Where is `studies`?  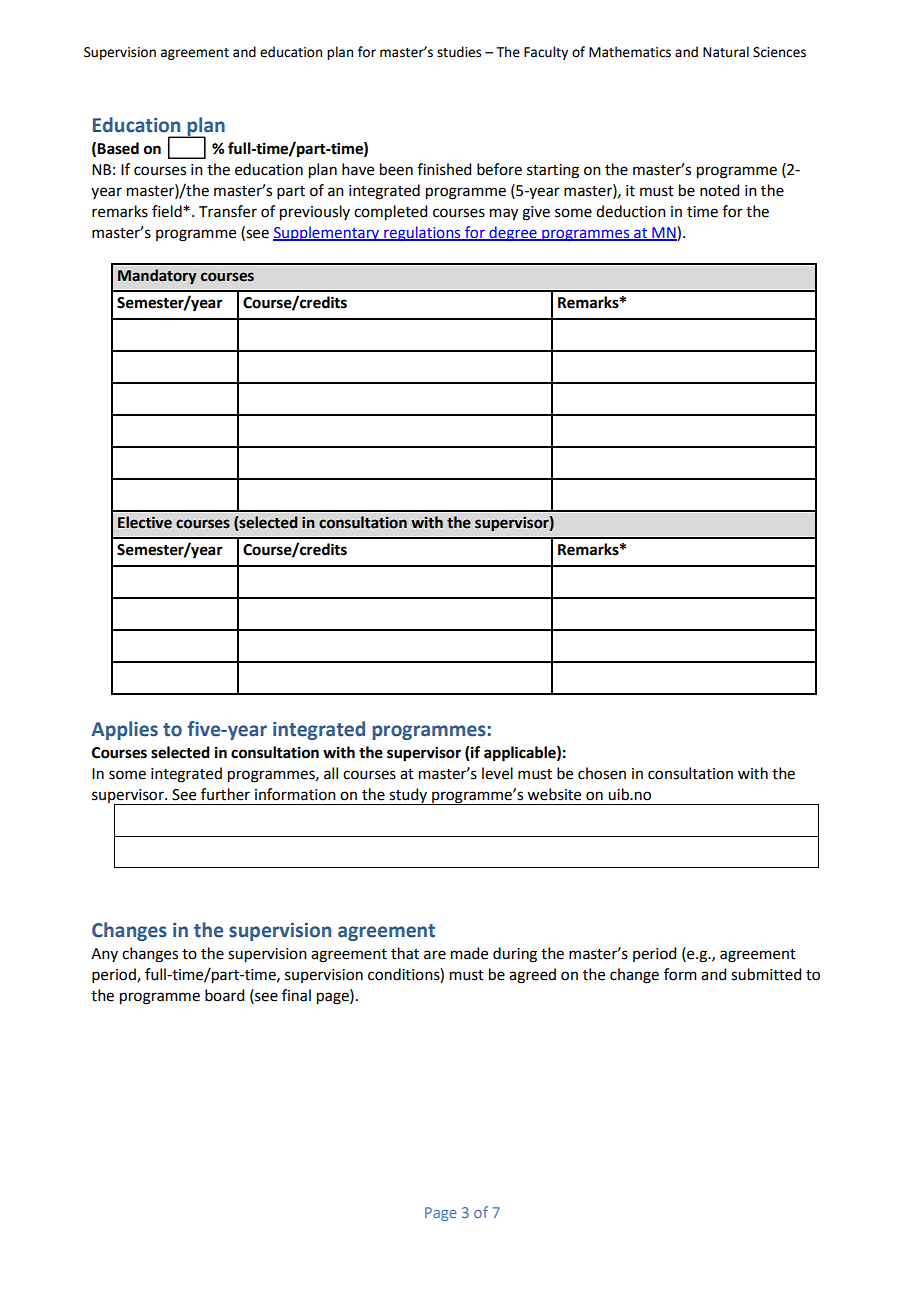
studies is located at coordinates (459, 52).
